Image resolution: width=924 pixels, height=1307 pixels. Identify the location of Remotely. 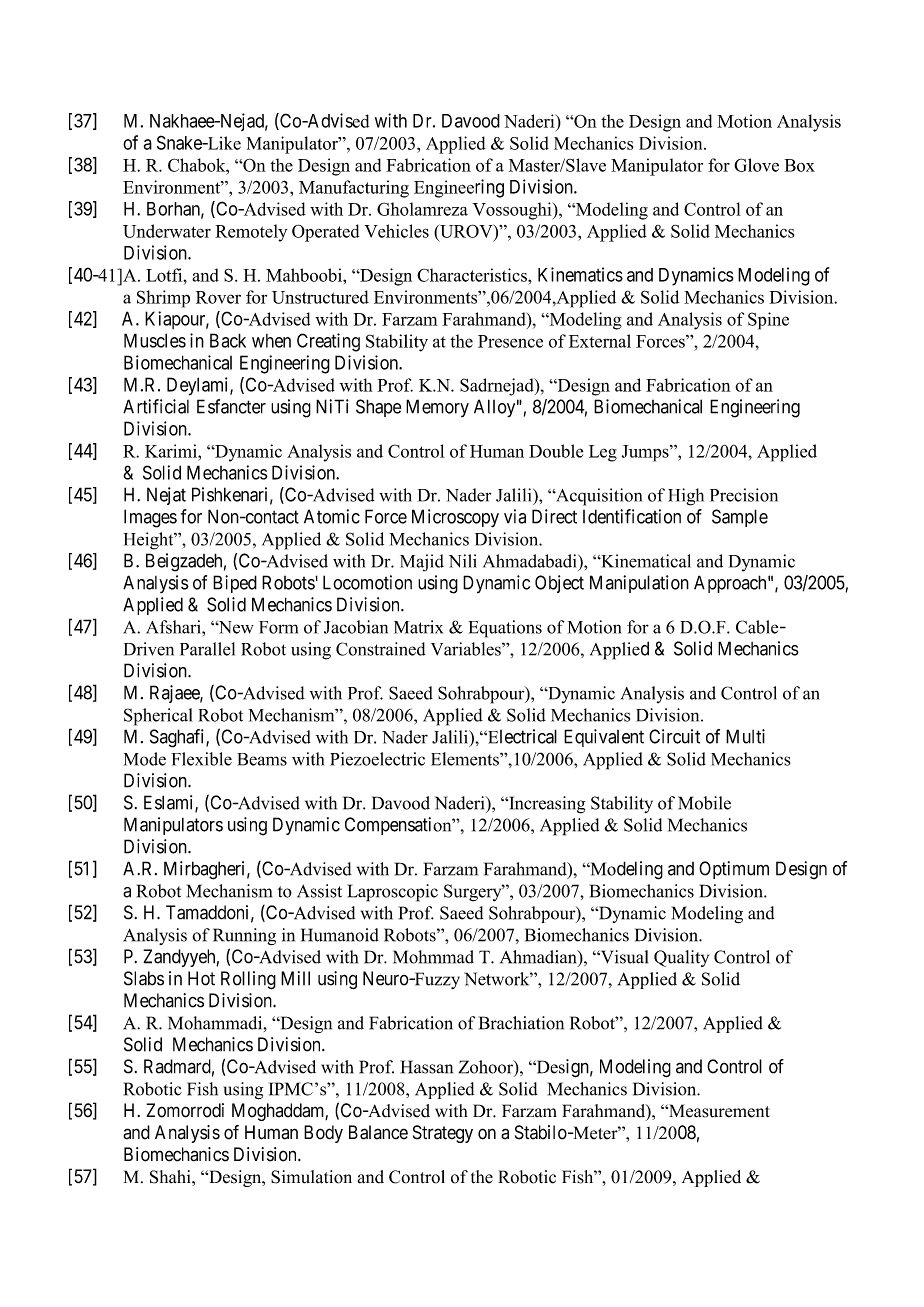
(251, 233).
